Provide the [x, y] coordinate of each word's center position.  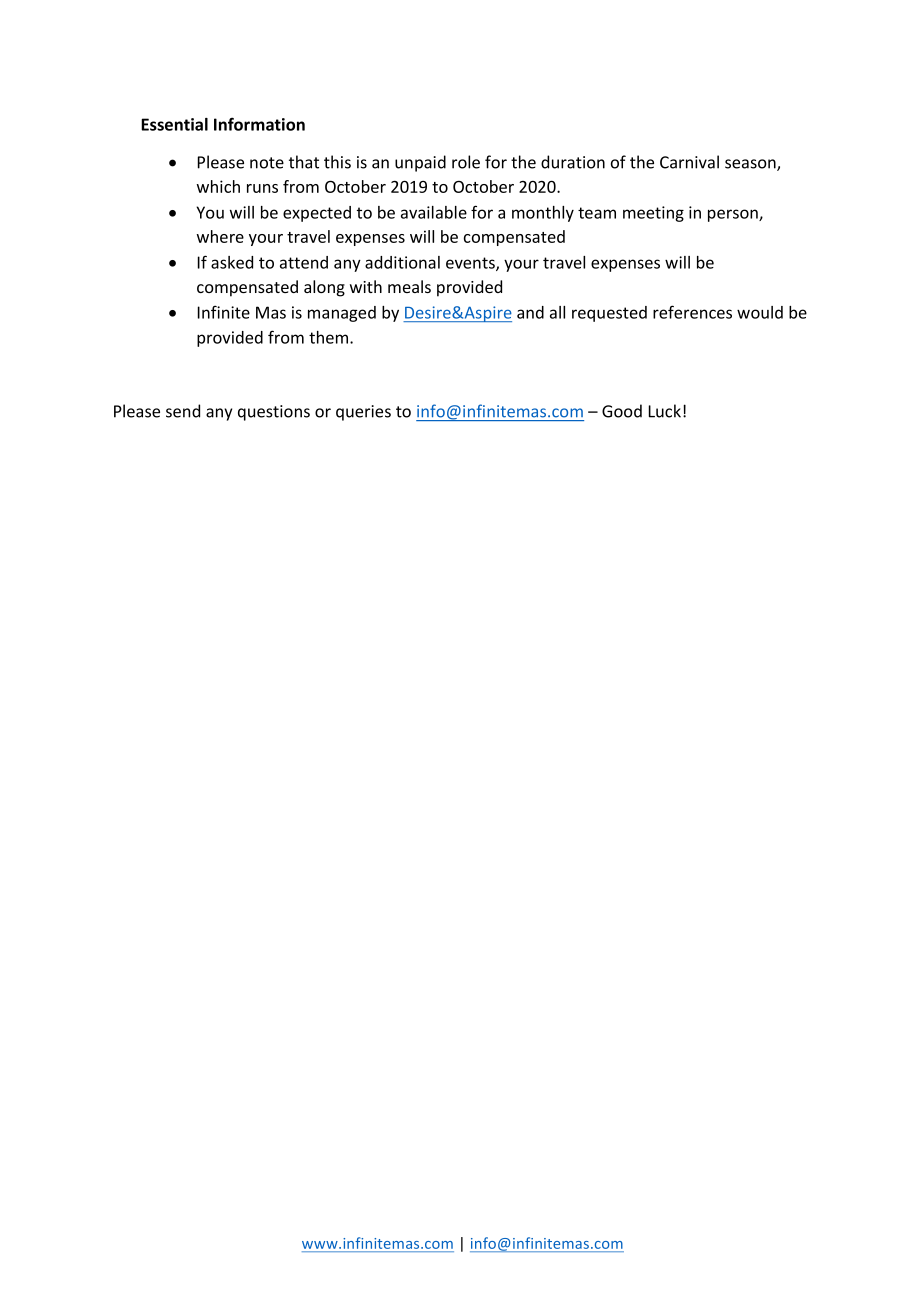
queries [363, 413]
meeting [653, 214]
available [434, 212]
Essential [174, 124]
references [692, 312]
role [466, 162]
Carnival [689, 162]
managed [342, 314]
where [220, 236]
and [530, 312]
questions [274, 413]
